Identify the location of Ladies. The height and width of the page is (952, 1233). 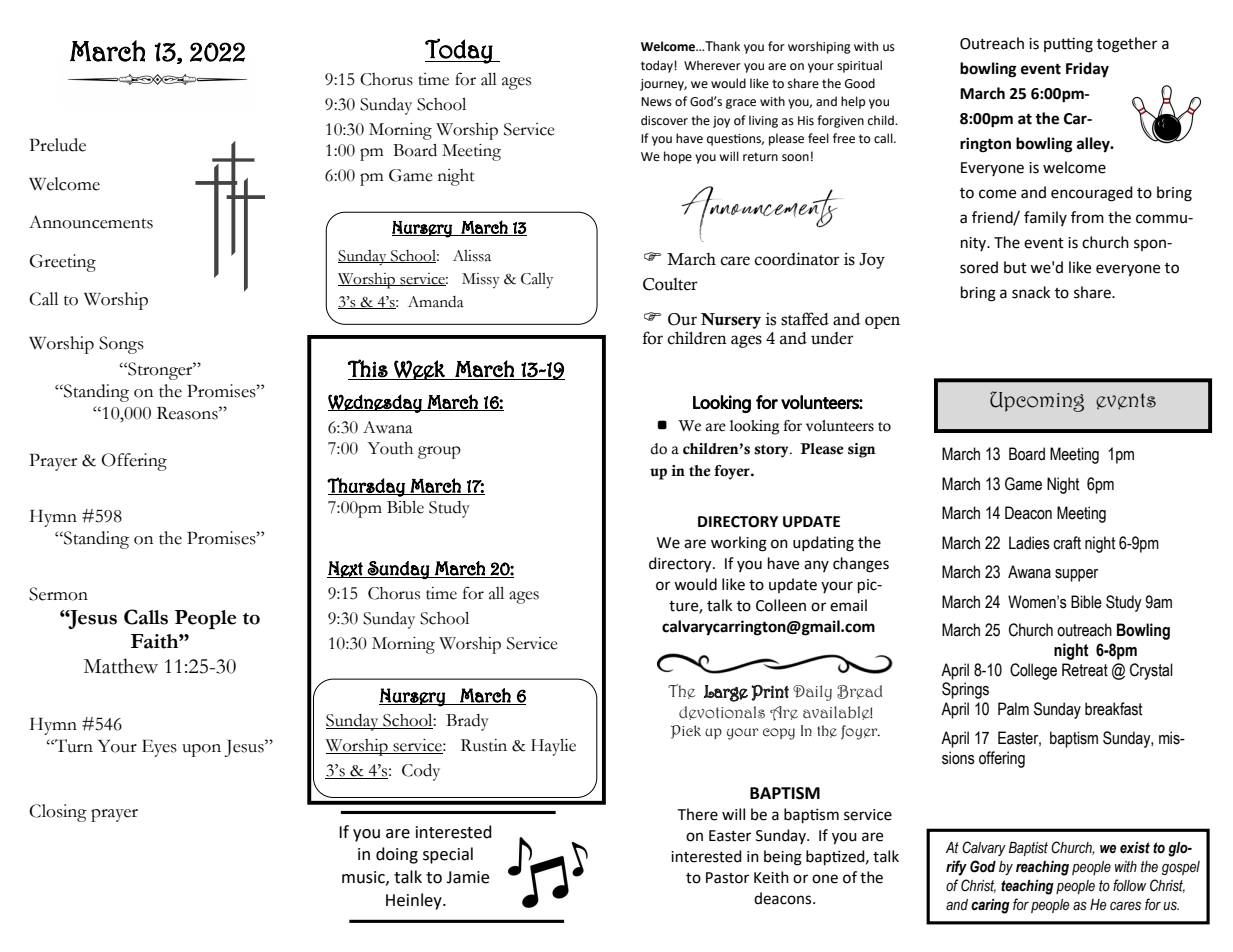
(1029, 543).
